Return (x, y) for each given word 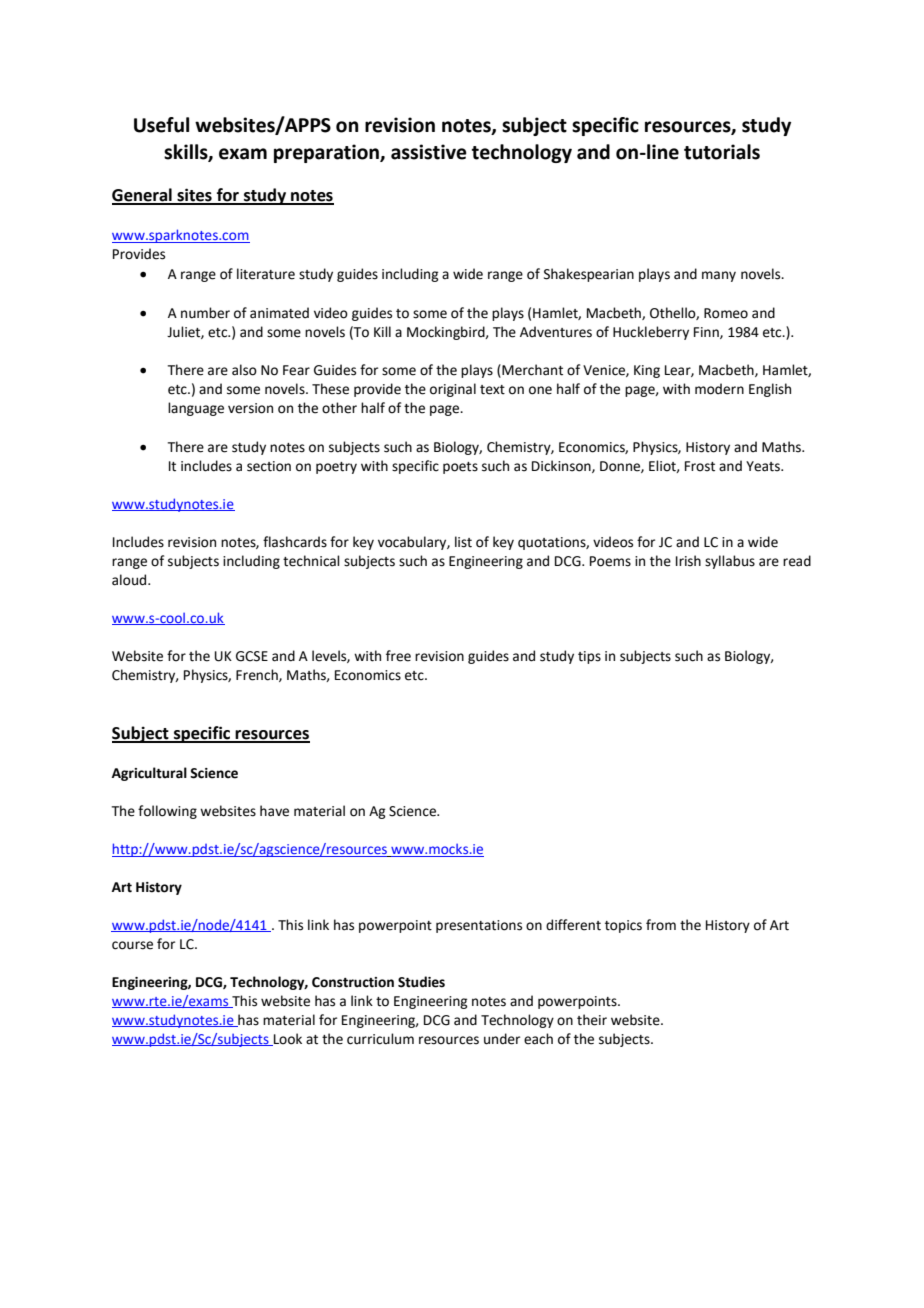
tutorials (722, 152)
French (258, 675)
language (196, 409)
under (502, 1039)
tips (589, 657)
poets (460, 468)
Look (287, 1039)
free (398, 656)
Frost (700, 466)
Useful (161, 125)
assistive (429, 152)
